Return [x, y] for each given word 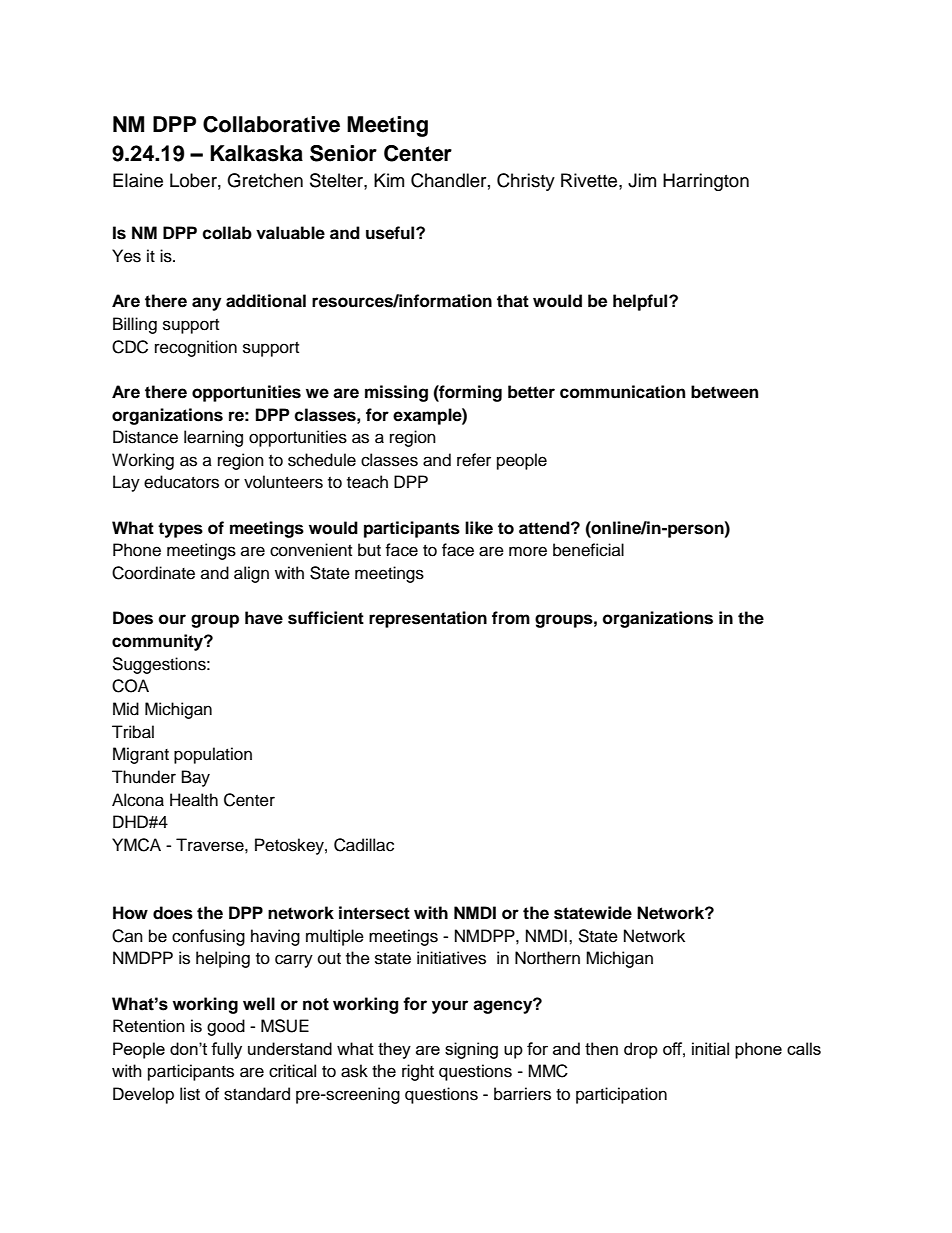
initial [710, 1048]
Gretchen [265, 180]
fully [226, 1050]
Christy [526, 182]
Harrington [706, 182]
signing [471, 1050]
